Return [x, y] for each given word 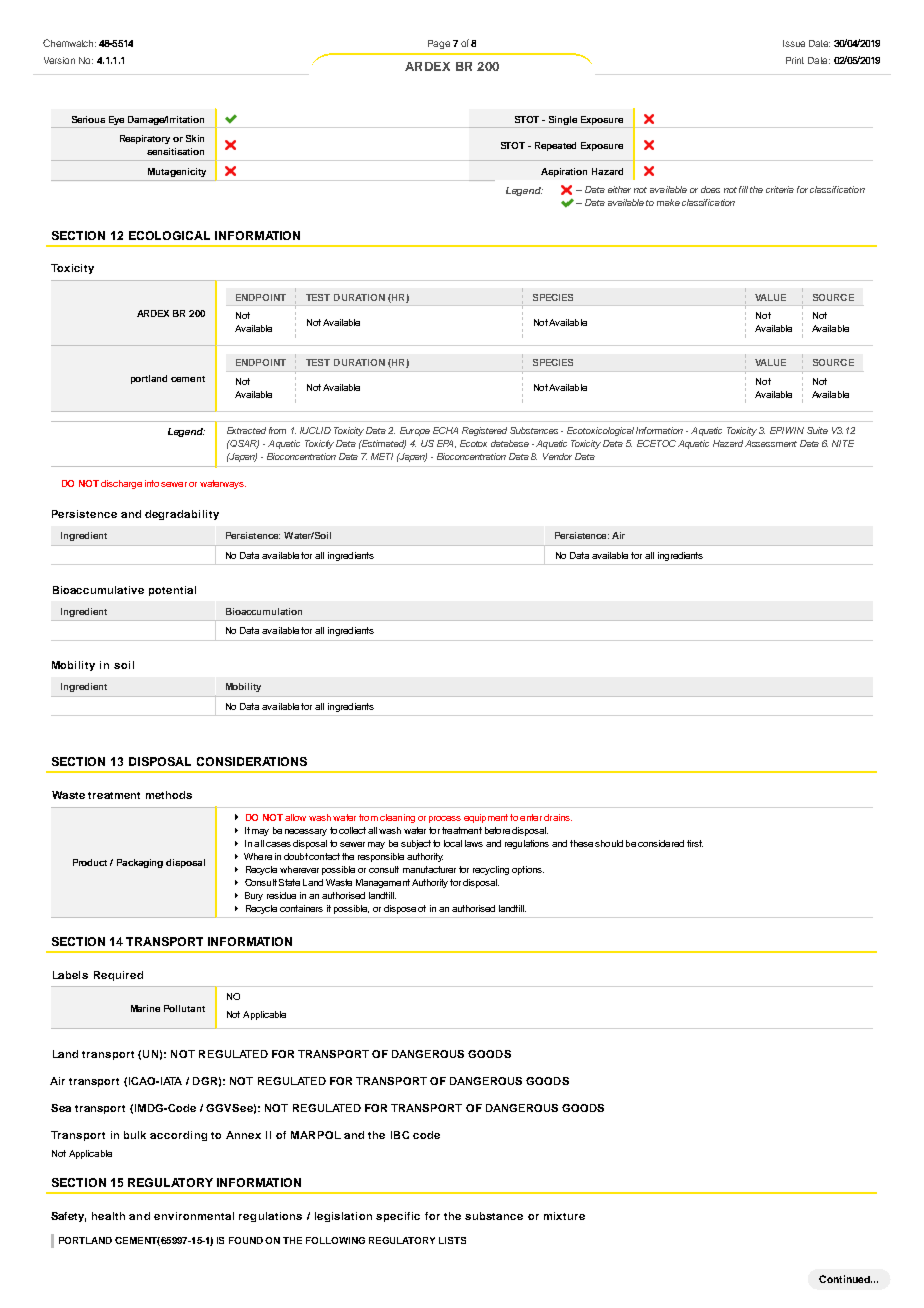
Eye [116, 120]
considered [661, 843]
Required [118, 976]
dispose [400, 909]
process [445, 819]
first [695, 843]
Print [795, 60]
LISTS [452, 1240]
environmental [194, 1216]
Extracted [246, 430]
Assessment [771, 443]
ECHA [445, 430]
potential [172, 591]
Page [439, 44]
